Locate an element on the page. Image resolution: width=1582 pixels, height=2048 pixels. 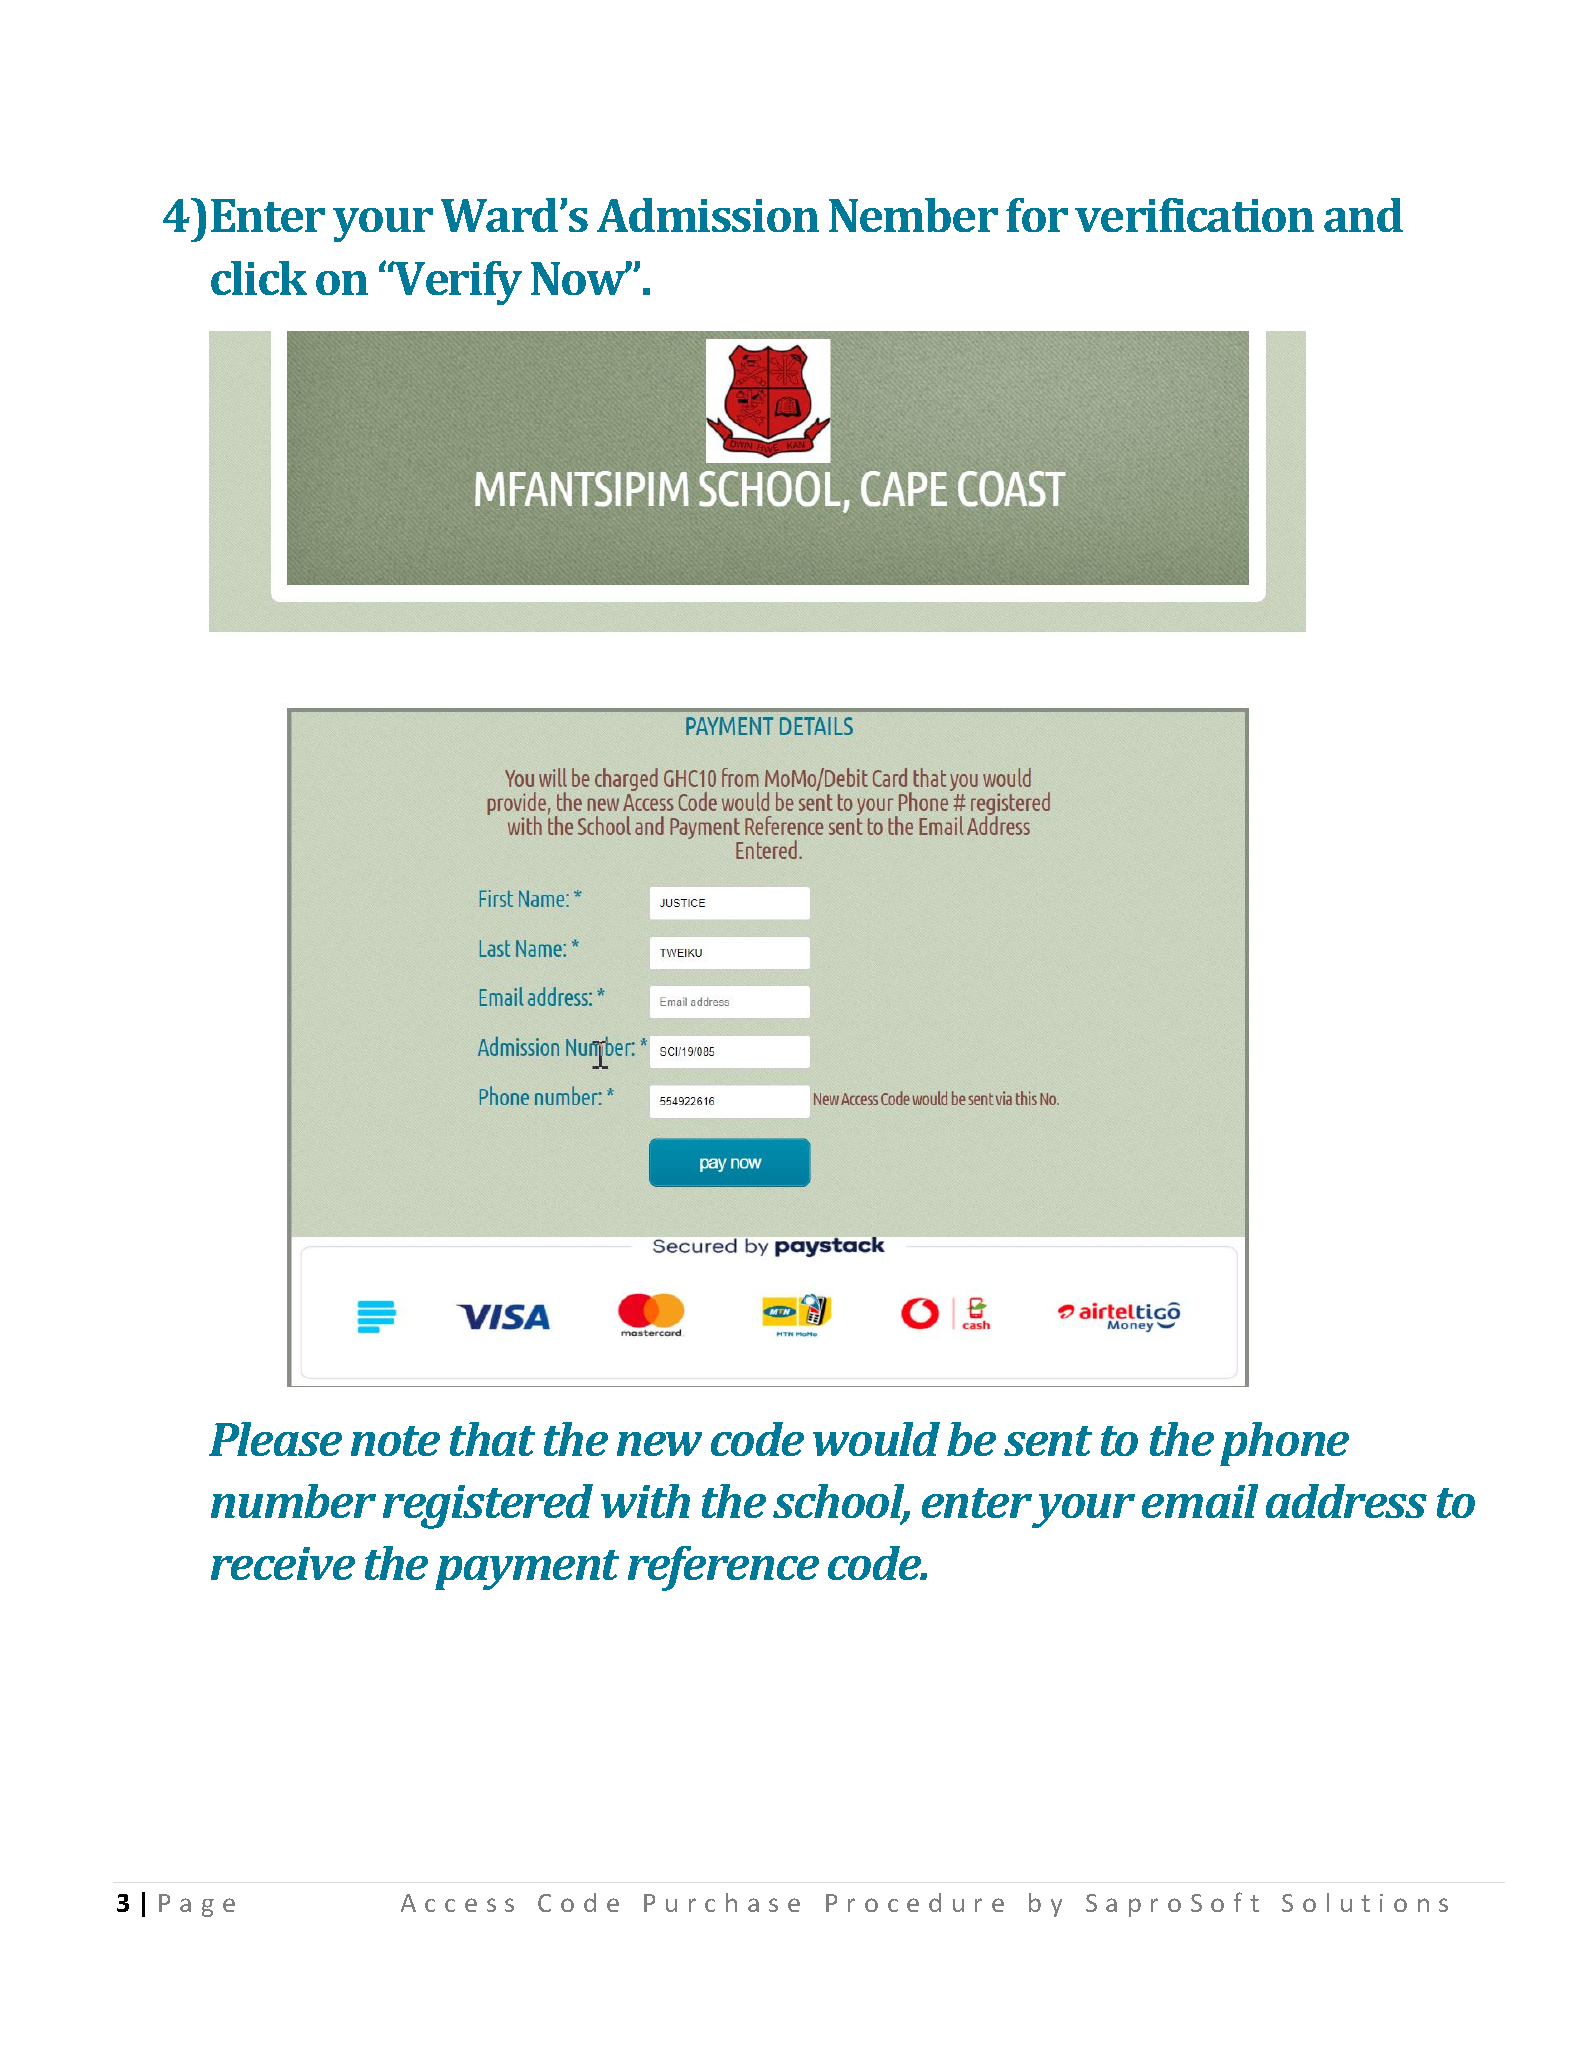
phone is located at coordinates (1284, 1444).
